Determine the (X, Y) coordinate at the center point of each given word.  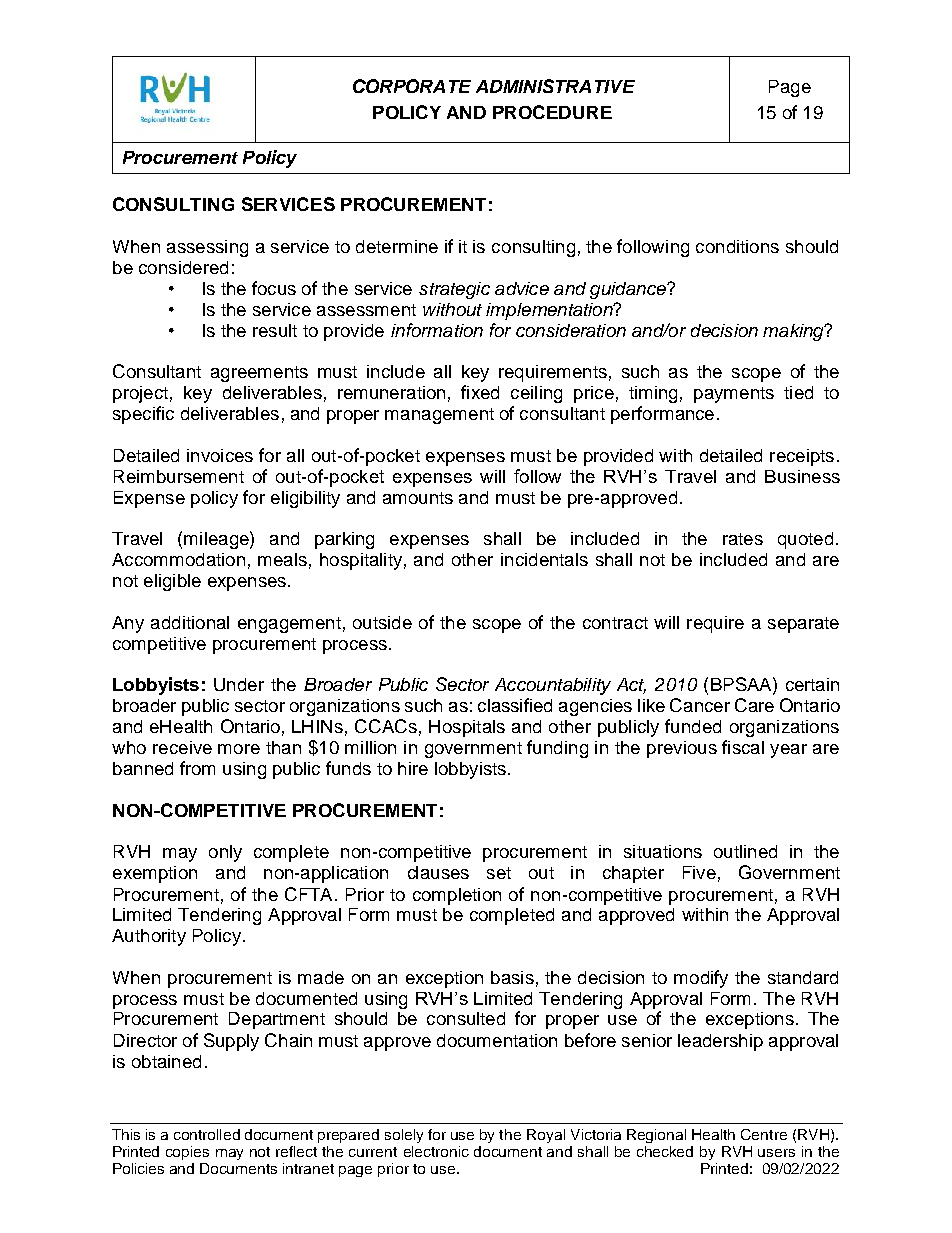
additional (190, 622)
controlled (207, 1134)
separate (803, 625)
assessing (207, 248)
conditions (737, 246)
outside (382, 622)
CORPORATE (412, 86)
